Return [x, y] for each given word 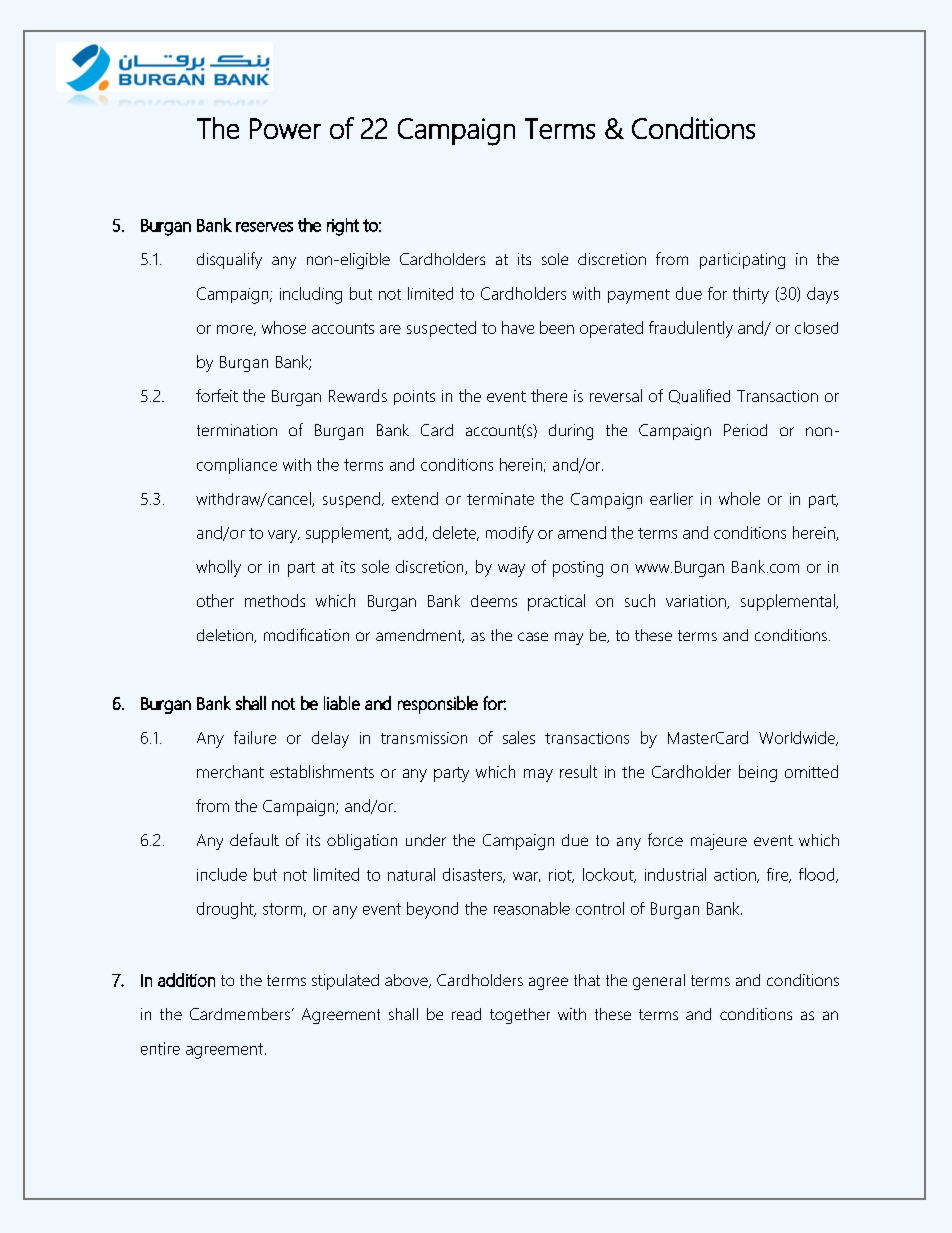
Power [285, 128]
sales [519, 737]
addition [186, 980]
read [466, 1014]
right [343, 227]
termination [237, 430]
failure [255, 737]
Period [745, 430]
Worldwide [798, 738]
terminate [500, 499]
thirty [751, 295]
